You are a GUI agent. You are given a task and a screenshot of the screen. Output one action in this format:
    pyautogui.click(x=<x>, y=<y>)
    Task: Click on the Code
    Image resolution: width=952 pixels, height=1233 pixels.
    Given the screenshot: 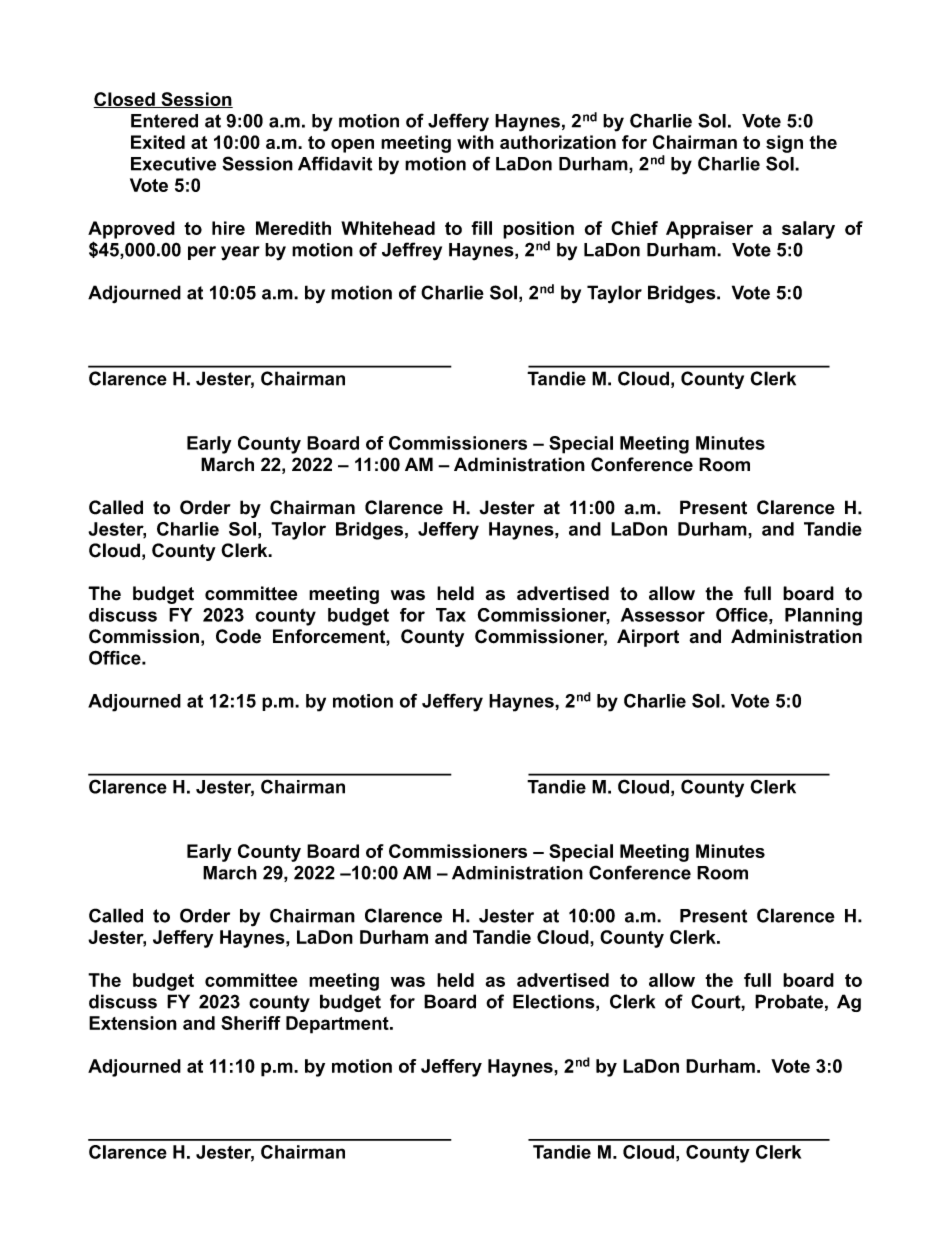 What is the action you would take?
    pyautogui.click(x=238, y=636)
